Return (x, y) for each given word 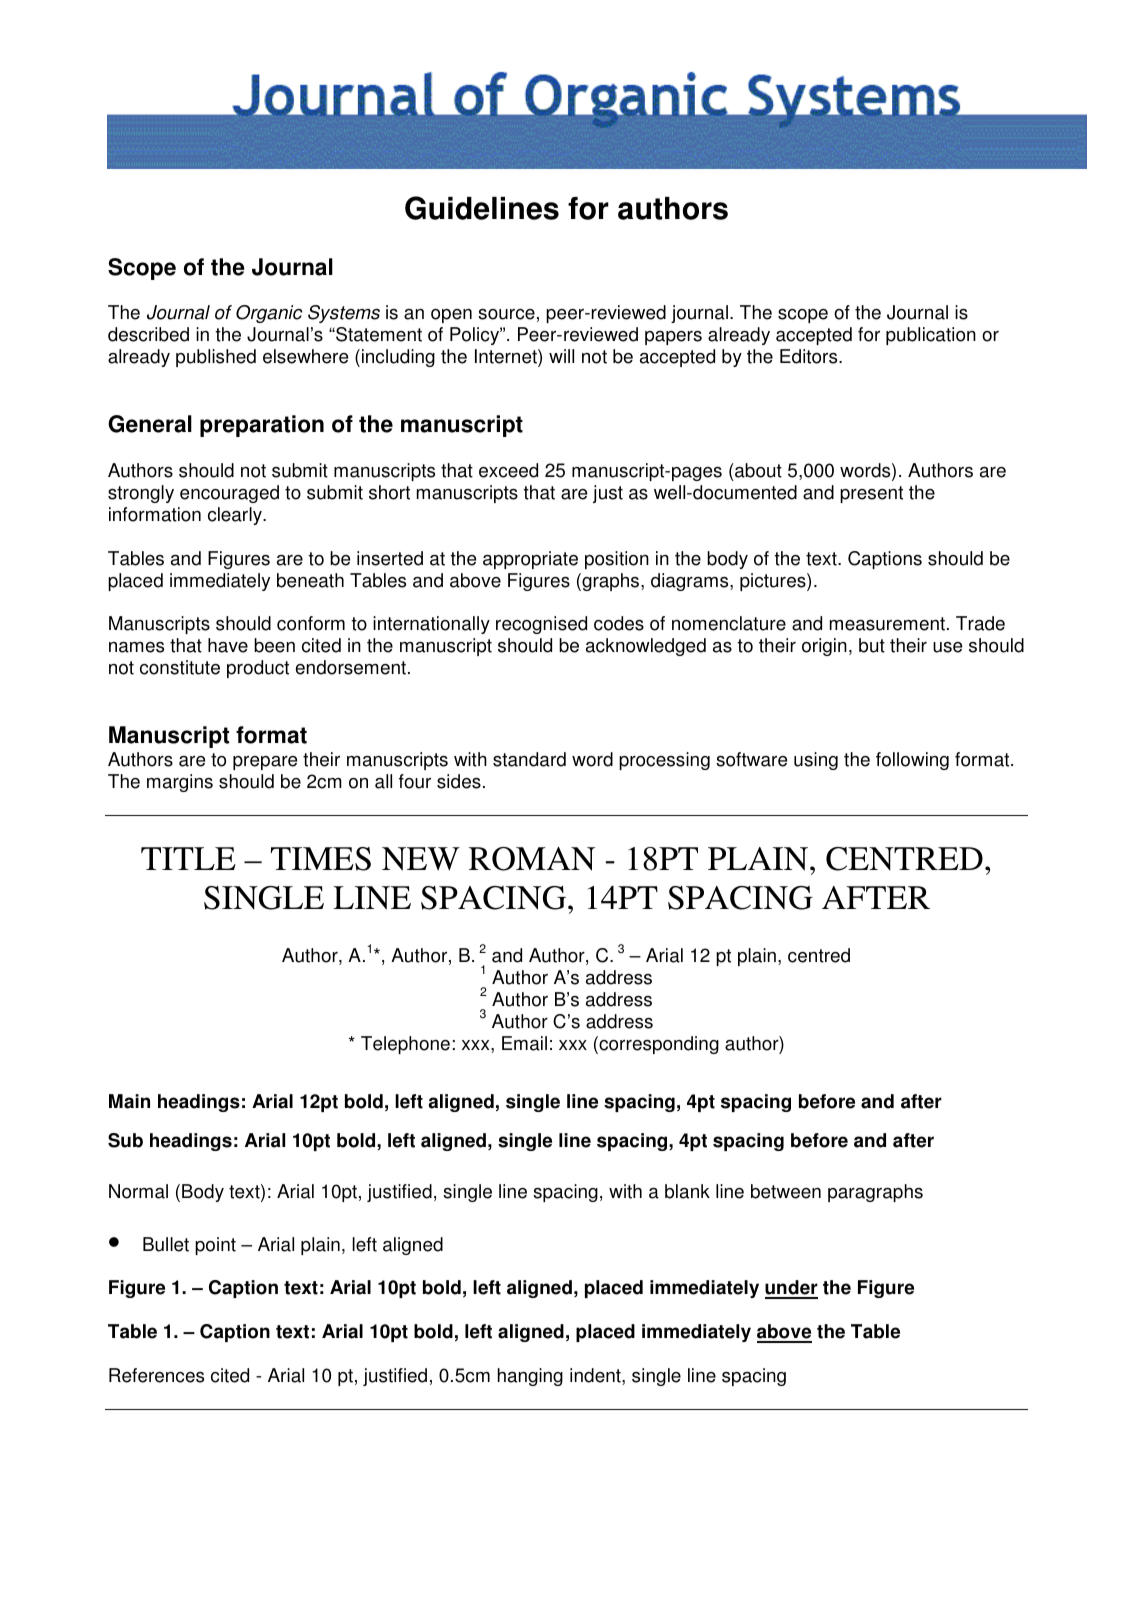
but (872, 645)
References (156, 1375)
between (786, 1191)
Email (524, 1043)
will (561, 356)
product (258, 669)
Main (129, 1101)
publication (931, 336)
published (216, 358)
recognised (541, 625)
